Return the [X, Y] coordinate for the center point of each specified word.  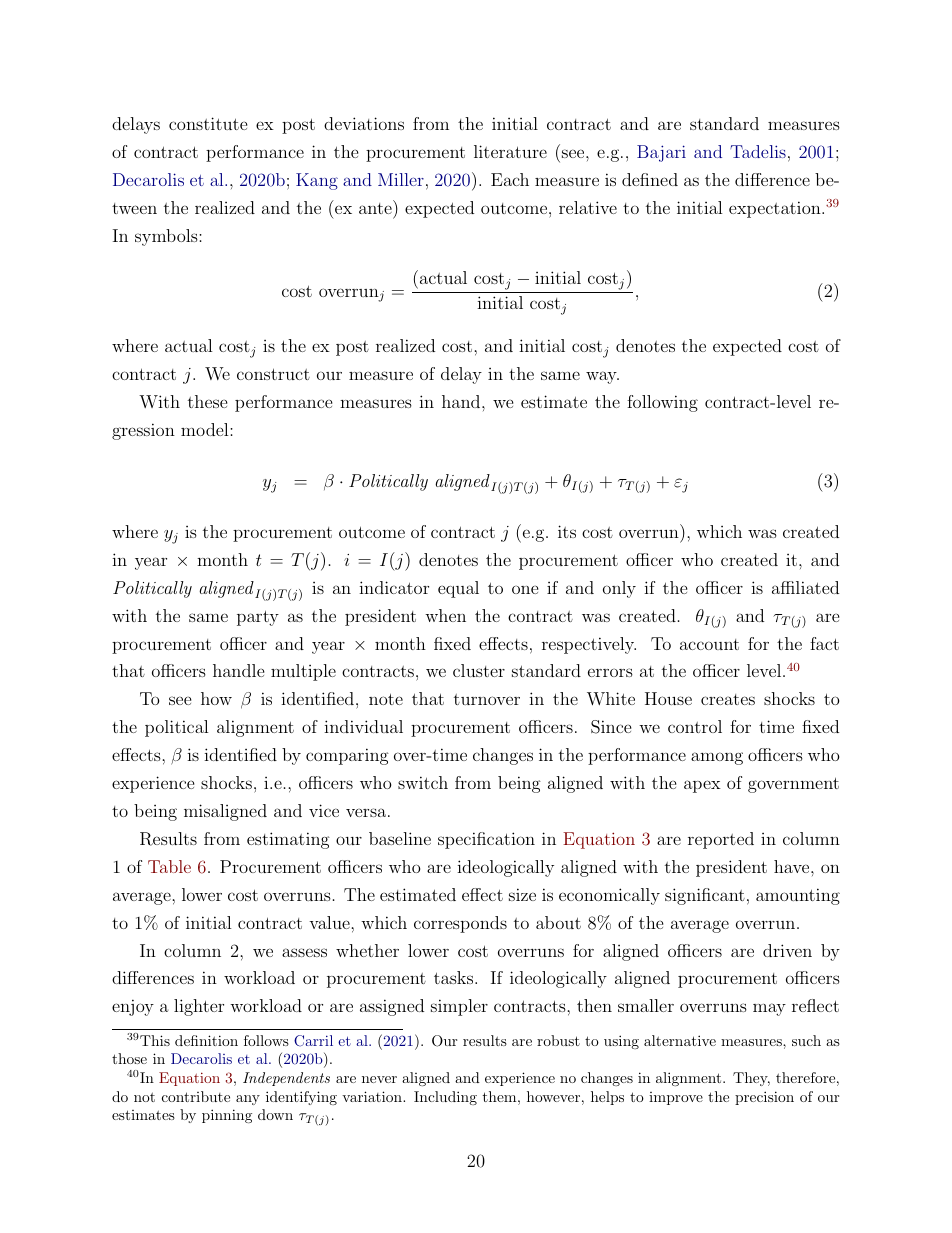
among [717, 758]
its [567, 531]
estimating [288, 840]
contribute [196, 1096]
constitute [208, 123]
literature [510, 151]
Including [445, 1098]
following [662, 403]
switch [423, 782]
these [208, 401]
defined [650, 179]
